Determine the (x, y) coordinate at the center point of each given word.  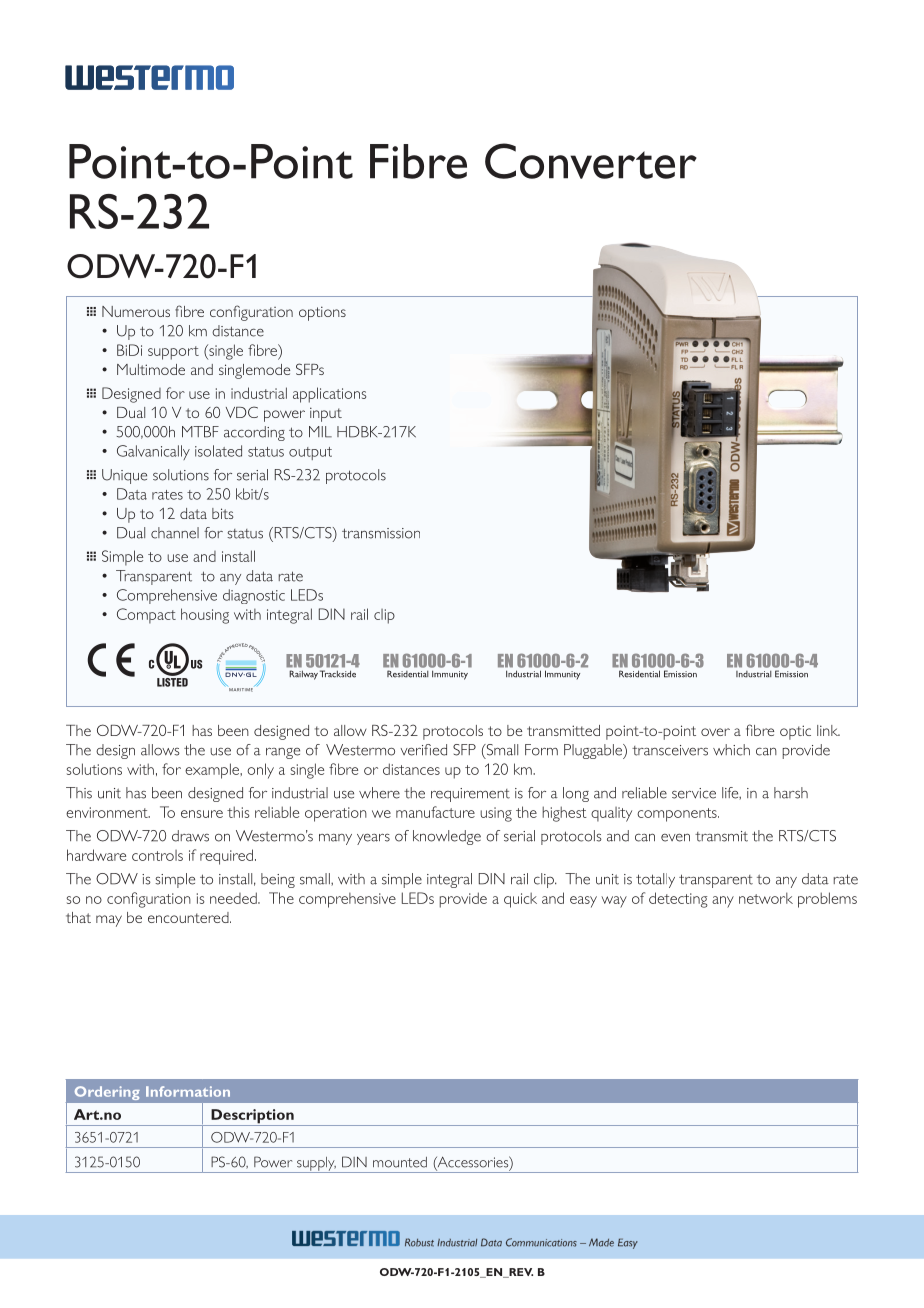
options (322, 313)
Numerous (136, 311)
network (766, 898)
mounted (400, 1162)
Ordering (107, 1093)
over (715, 732)
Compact (146, 616)
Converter (591, 161)
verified (423, 750)
